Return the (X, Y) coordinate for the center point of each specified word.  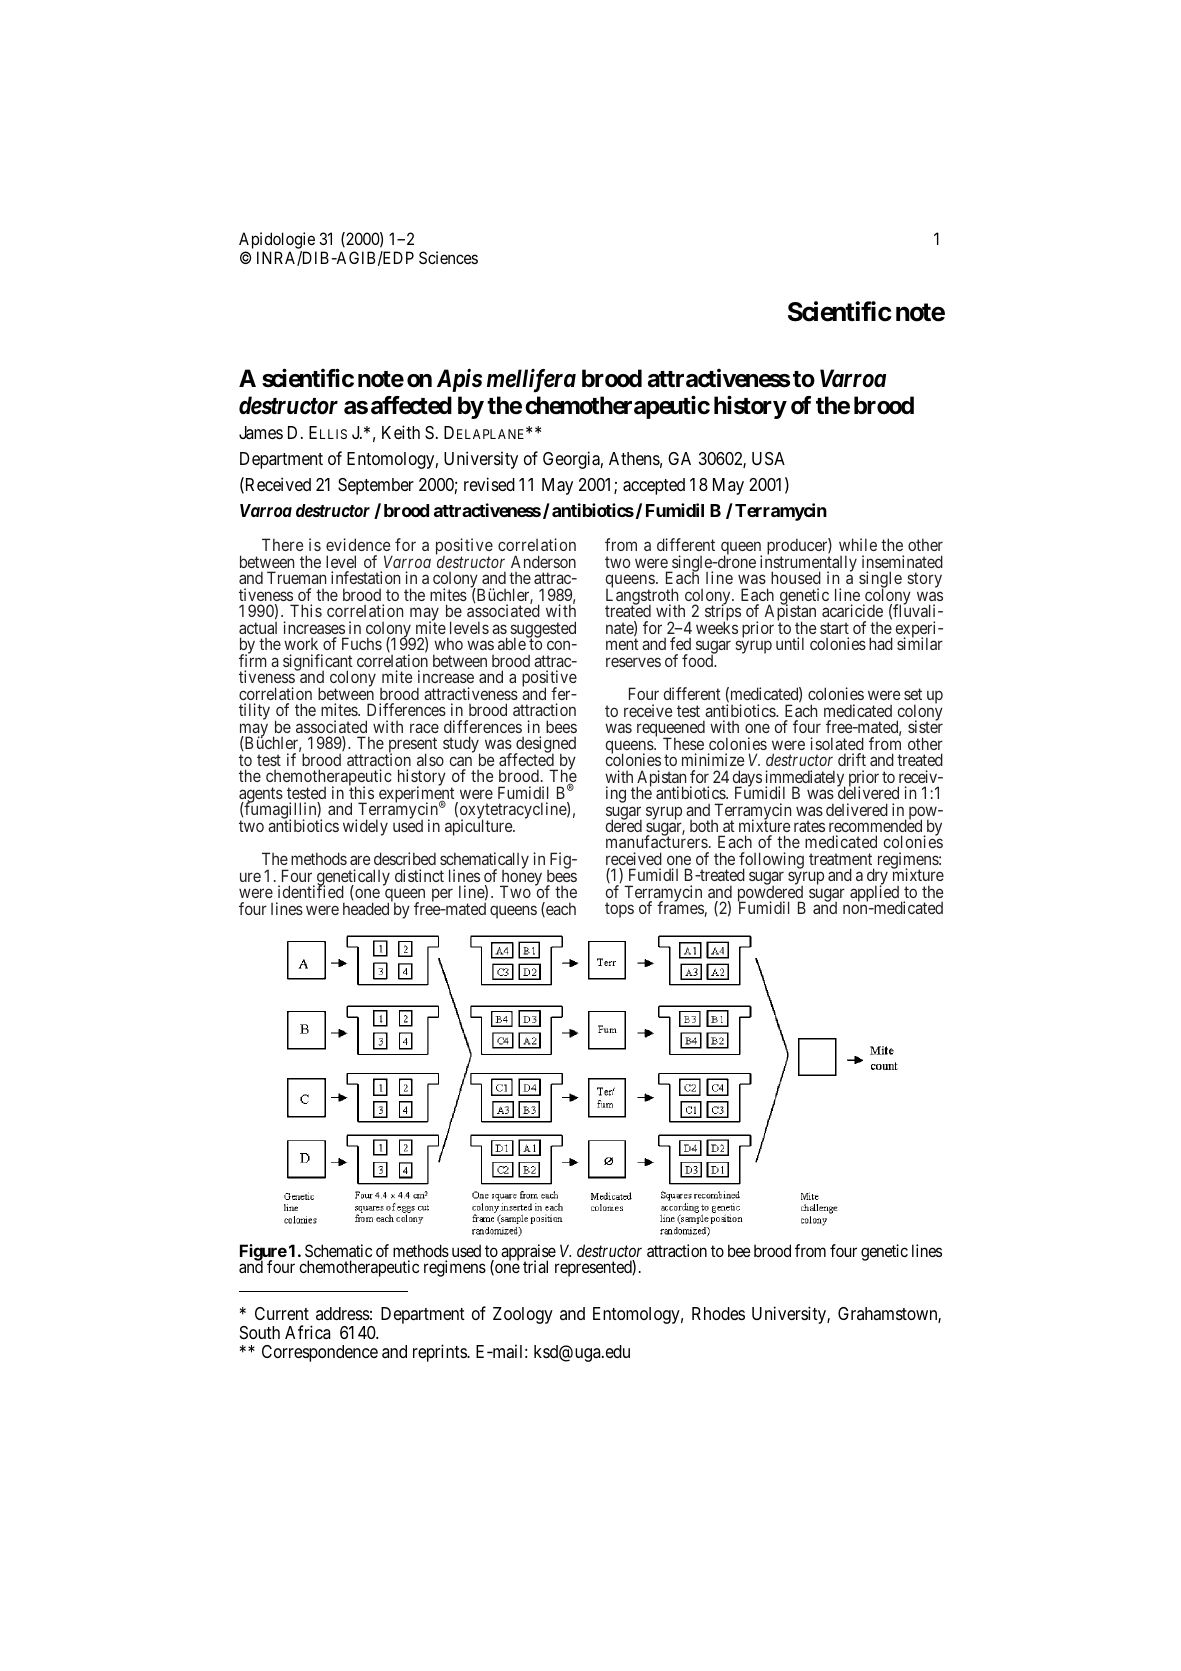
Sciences (448, 257)
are (360, 860)
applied (876, 894)
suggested (543, 630)
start (834, 628)
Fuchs (362, 643)
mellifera (531, 381)
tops (619, 910)
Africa (307, 1332)
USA (768, 458)
